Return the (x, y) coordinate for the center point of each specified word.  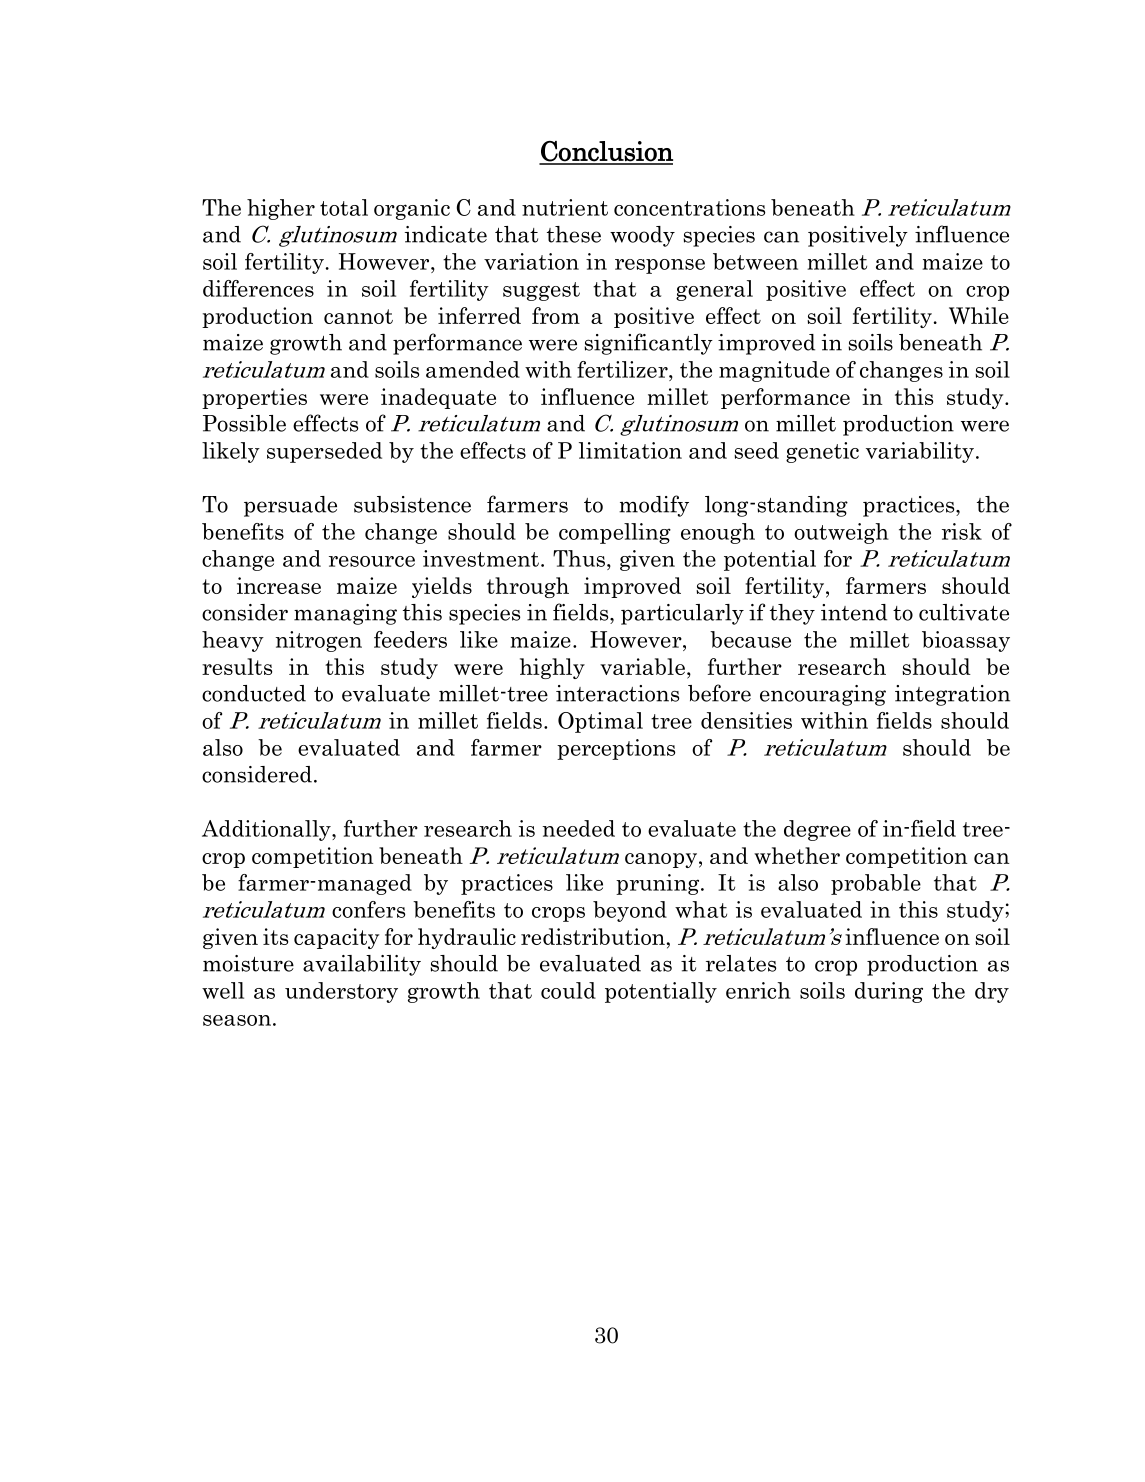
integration (952, 695)
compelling (615, 533)
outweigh (841, 533)
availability (362, 965)
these (574, 234)
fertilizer (623, 369)
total (344, 207)
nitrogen (318, 641)
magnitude (774, 371)
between (755, 261)
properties (254, 398)
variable (644, 668)
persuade (290, 506)
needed (578, 828)
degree (817, 830)
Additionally (267, 830)
